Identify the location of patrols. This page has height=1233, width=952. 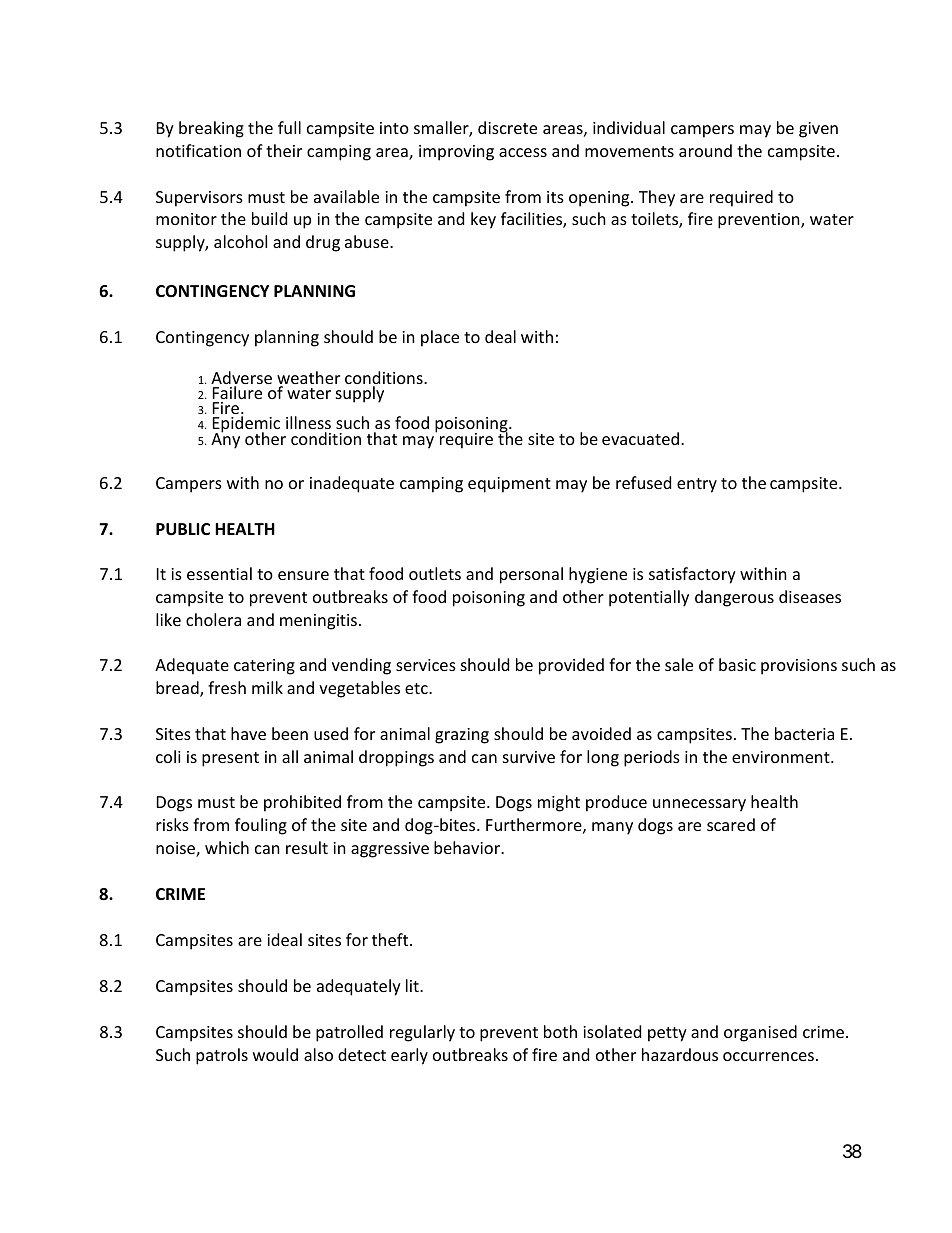
(222, 1056).
